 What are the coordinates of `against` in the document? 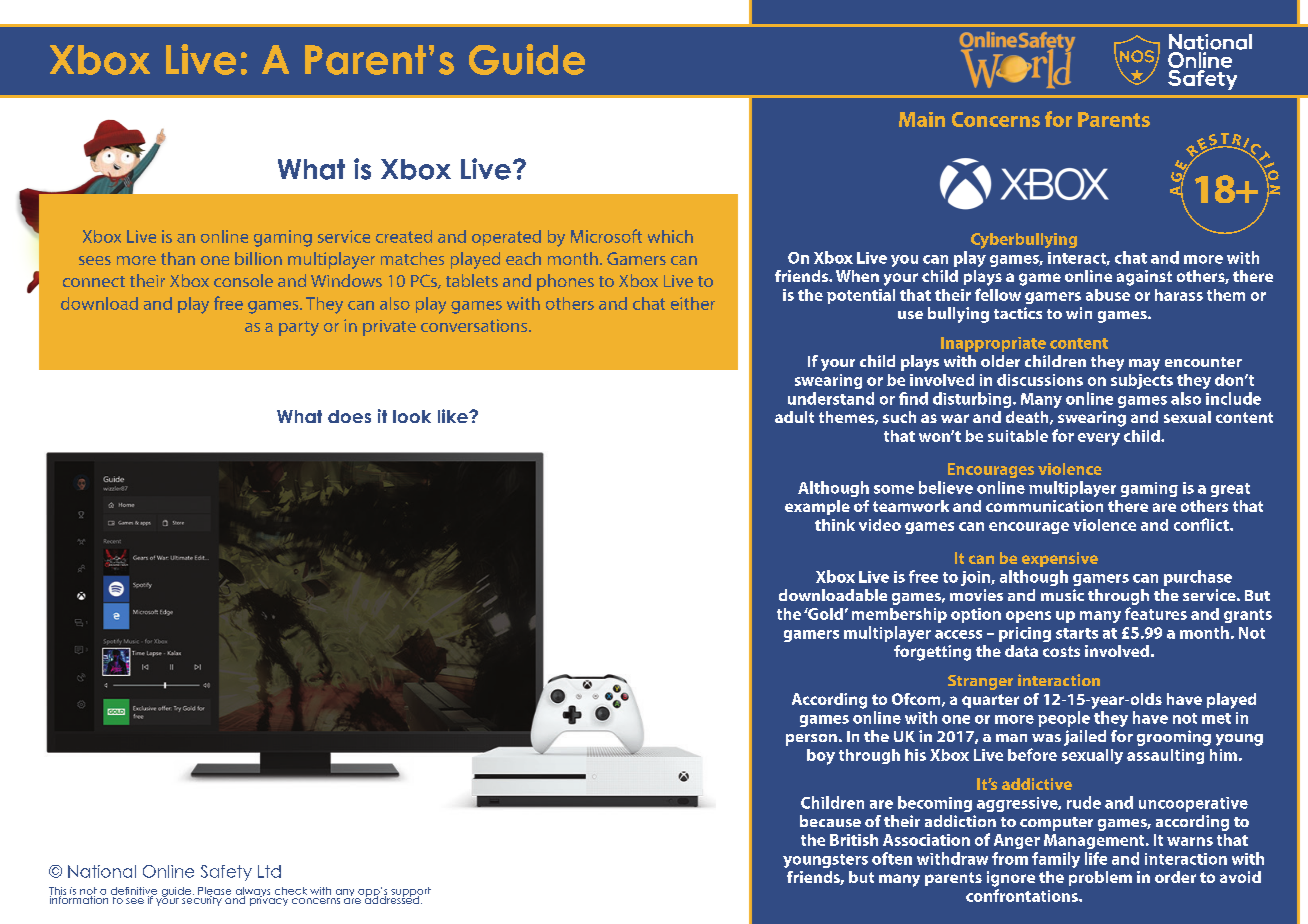 It's located at (1144, 278).
